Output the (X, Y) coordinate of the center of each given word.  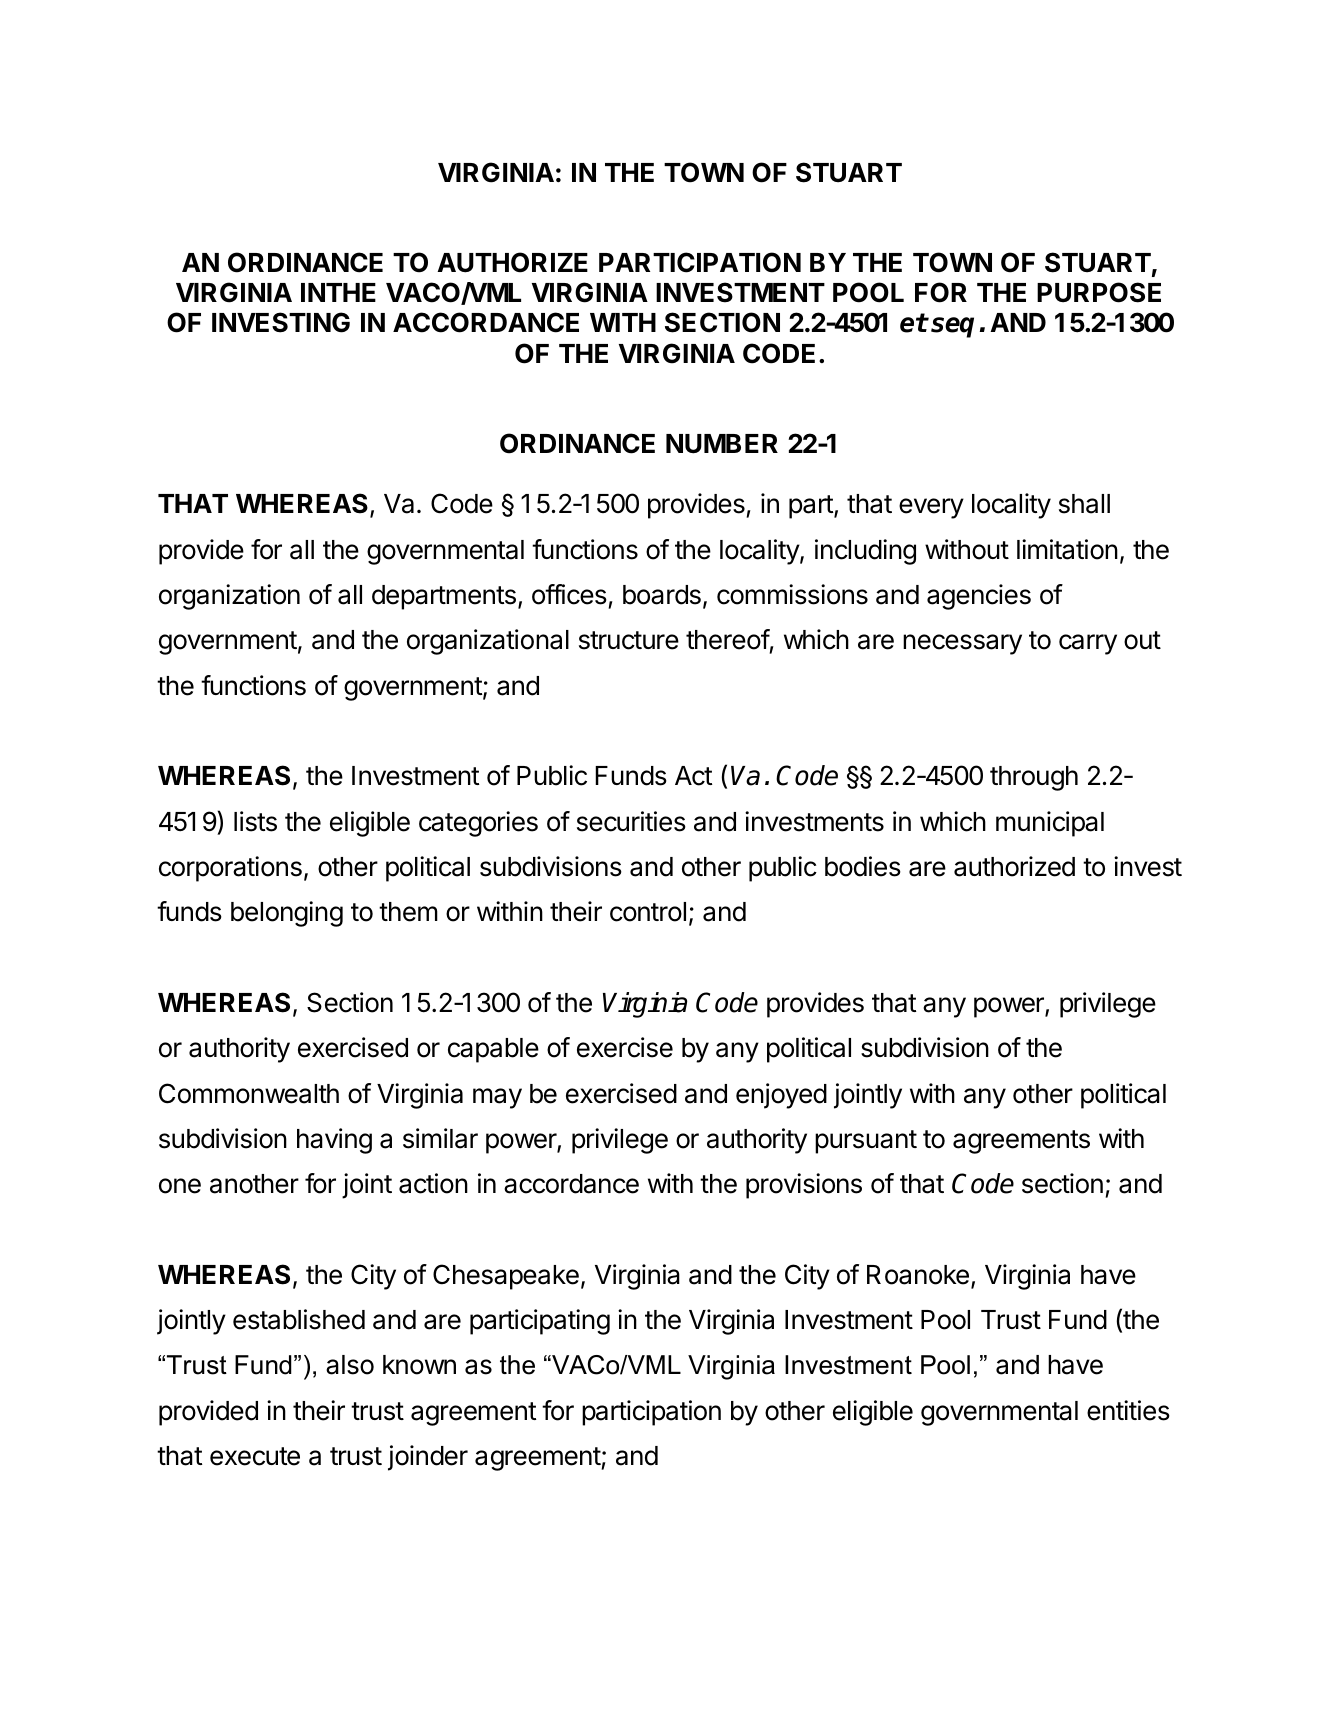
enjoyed (781, 1096)
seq (952, 327)
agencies (979, 597)
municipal (1050, 824)
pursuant (866, 1142)
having (334, 1141)
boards (662, 595)
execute (255, 1456)
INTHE (338, 292)
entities (1128, 1410)
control (648, 912)
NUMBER (722, 444)
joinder (428, 1458)
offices (569, 594)
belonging (287, 914)
